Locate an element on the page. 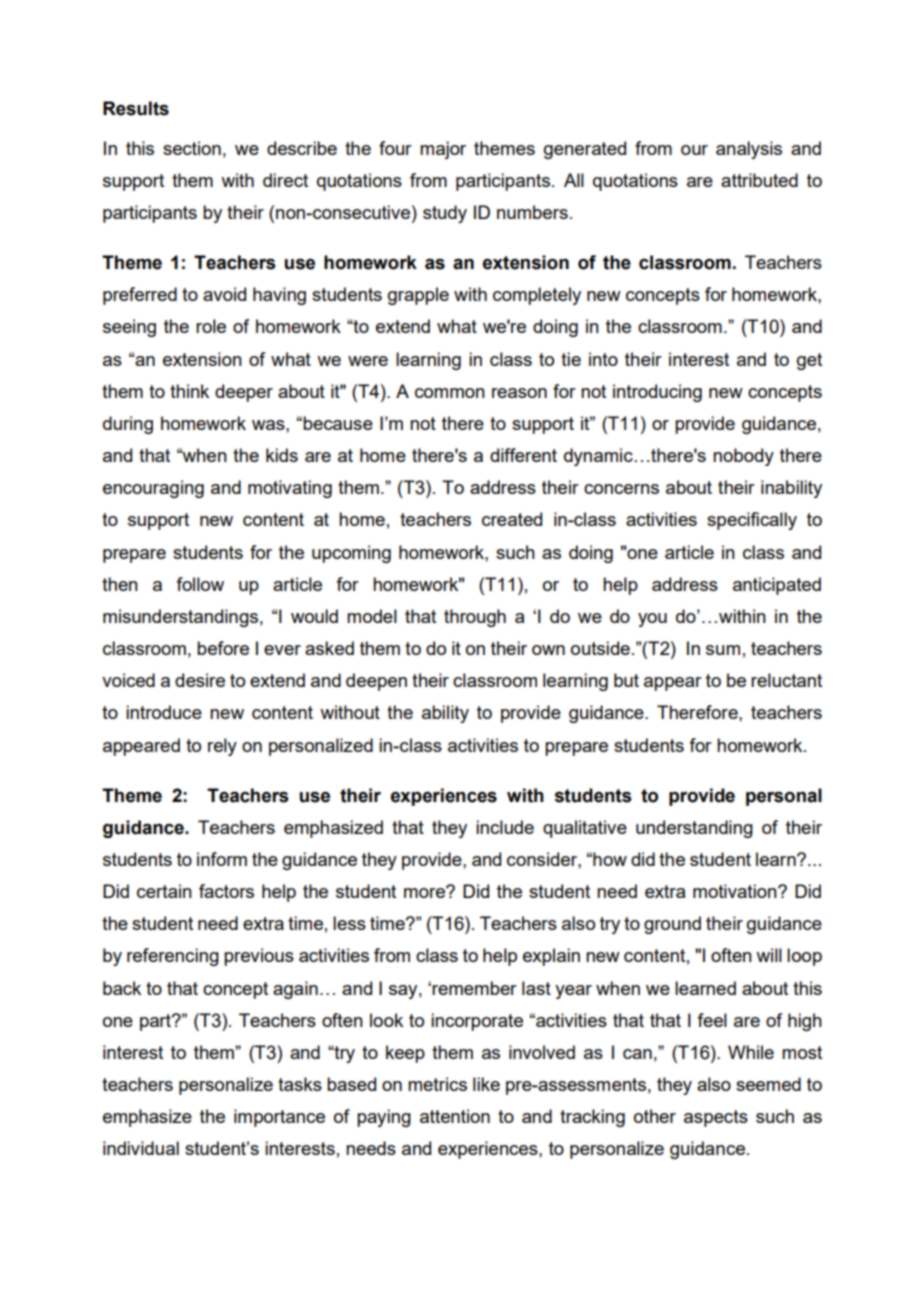 Image resolution: width=924 pixels, height=1308 pixels. section is located at coordinates (192, 148).
